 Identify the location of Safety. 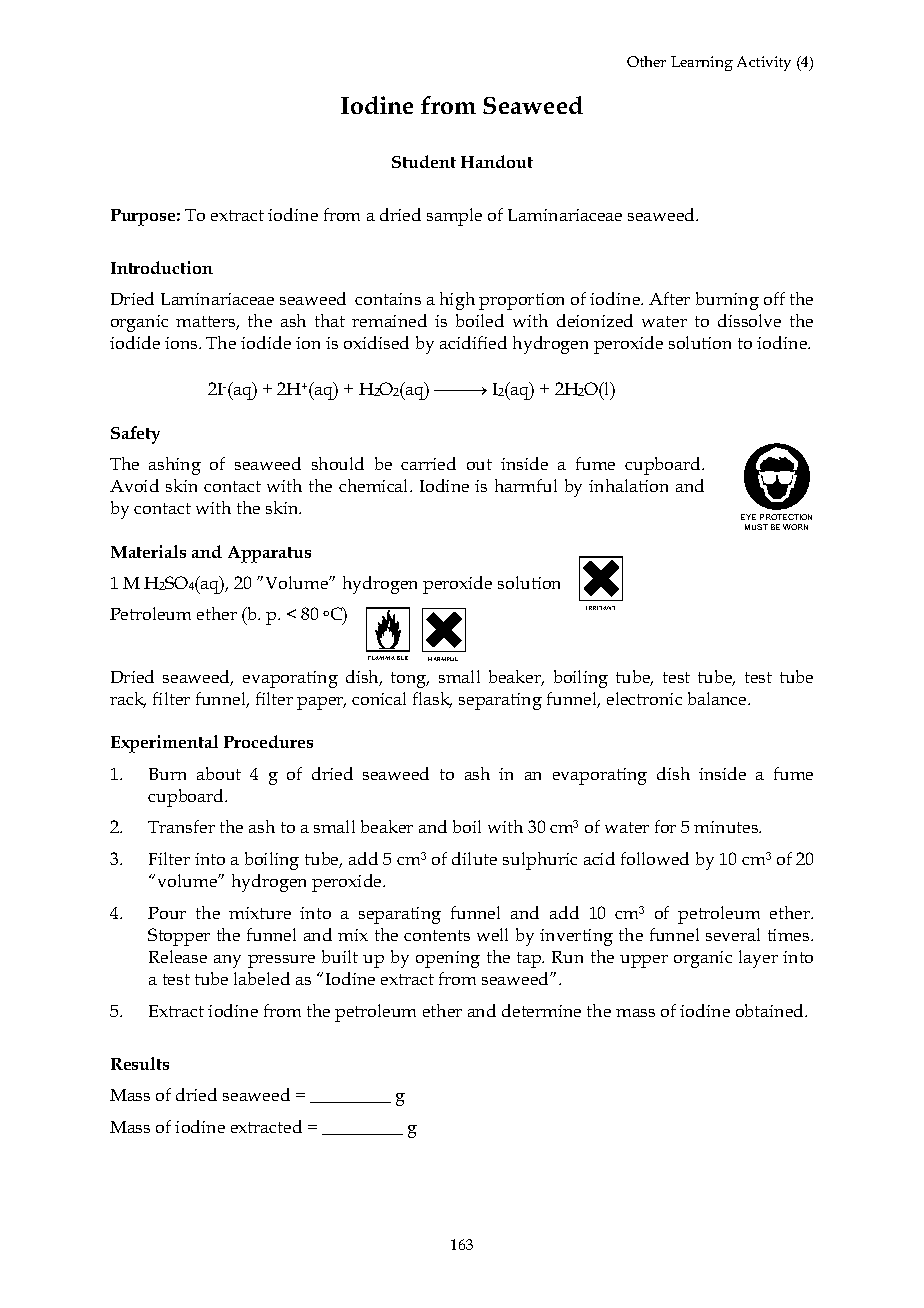
(135, 435).
